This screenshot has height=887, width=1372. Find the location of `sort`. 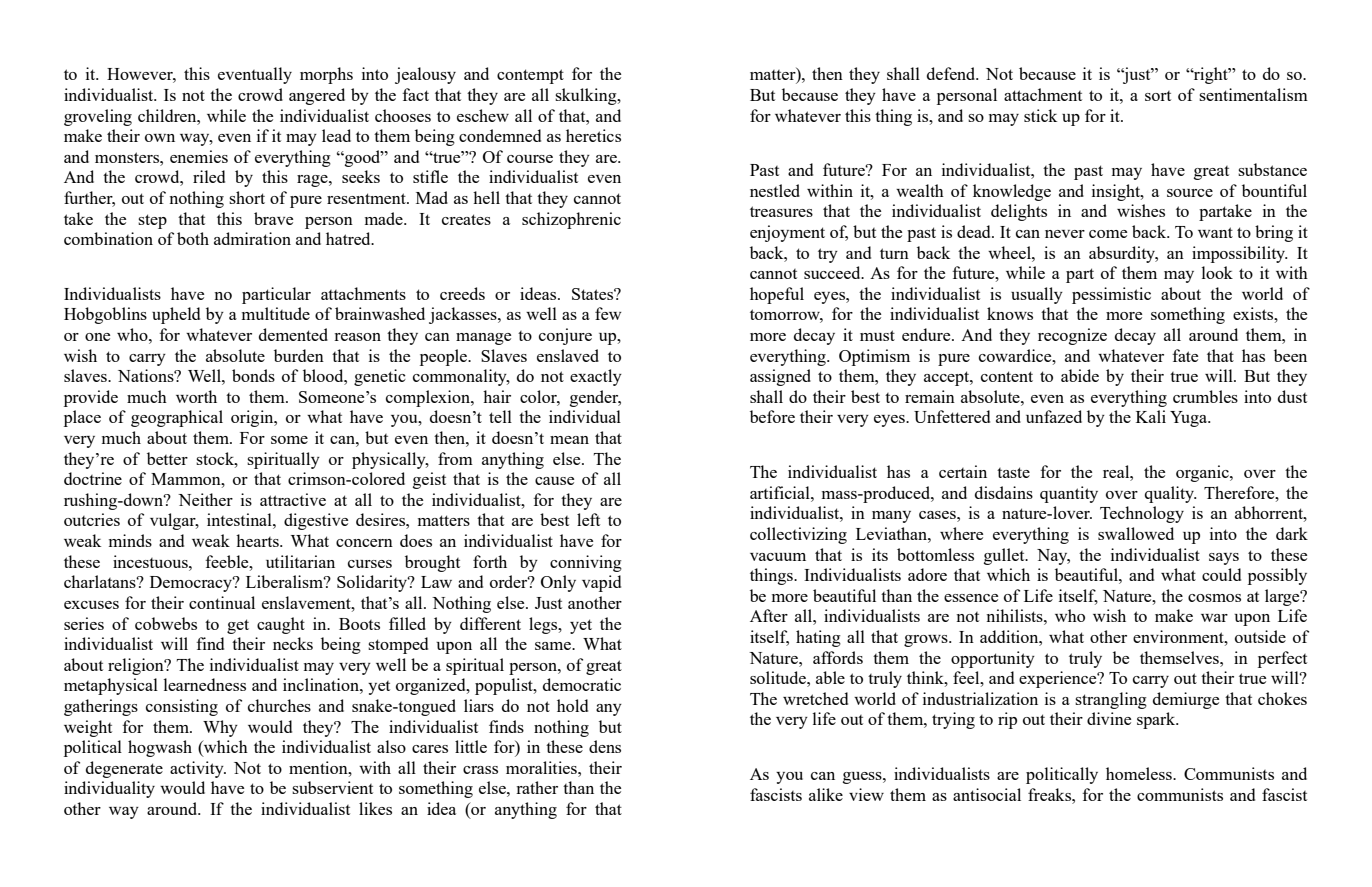

sort is located at coordinates (1158, 96).
